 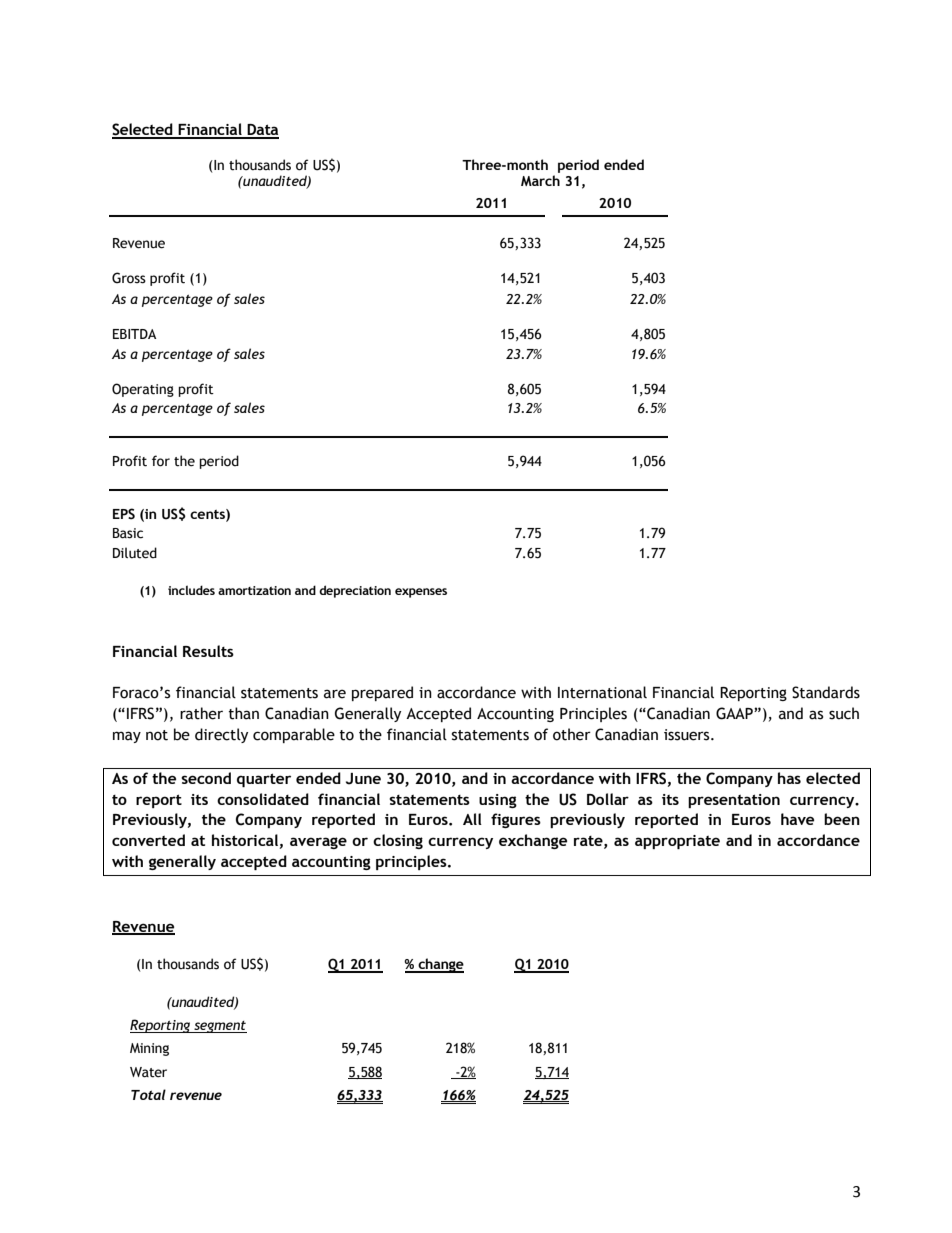 What do you see at coordinates (421, 593) in the screenshot?
I see `expenses` at bounding box center [421, 593].
